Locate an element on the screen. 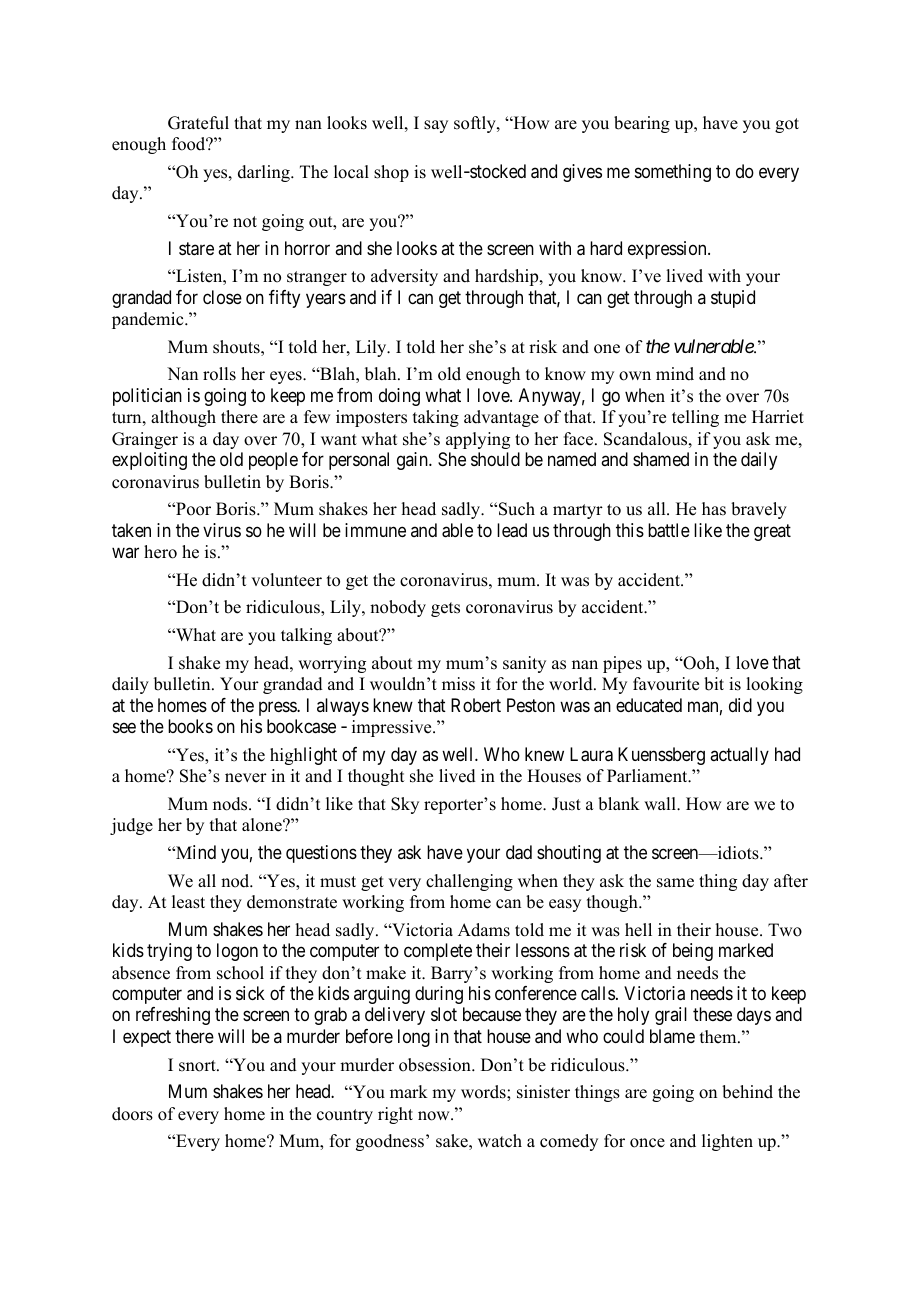 This screenshot has height=1308, width=924. lead is located at coordinates (512, 530).
